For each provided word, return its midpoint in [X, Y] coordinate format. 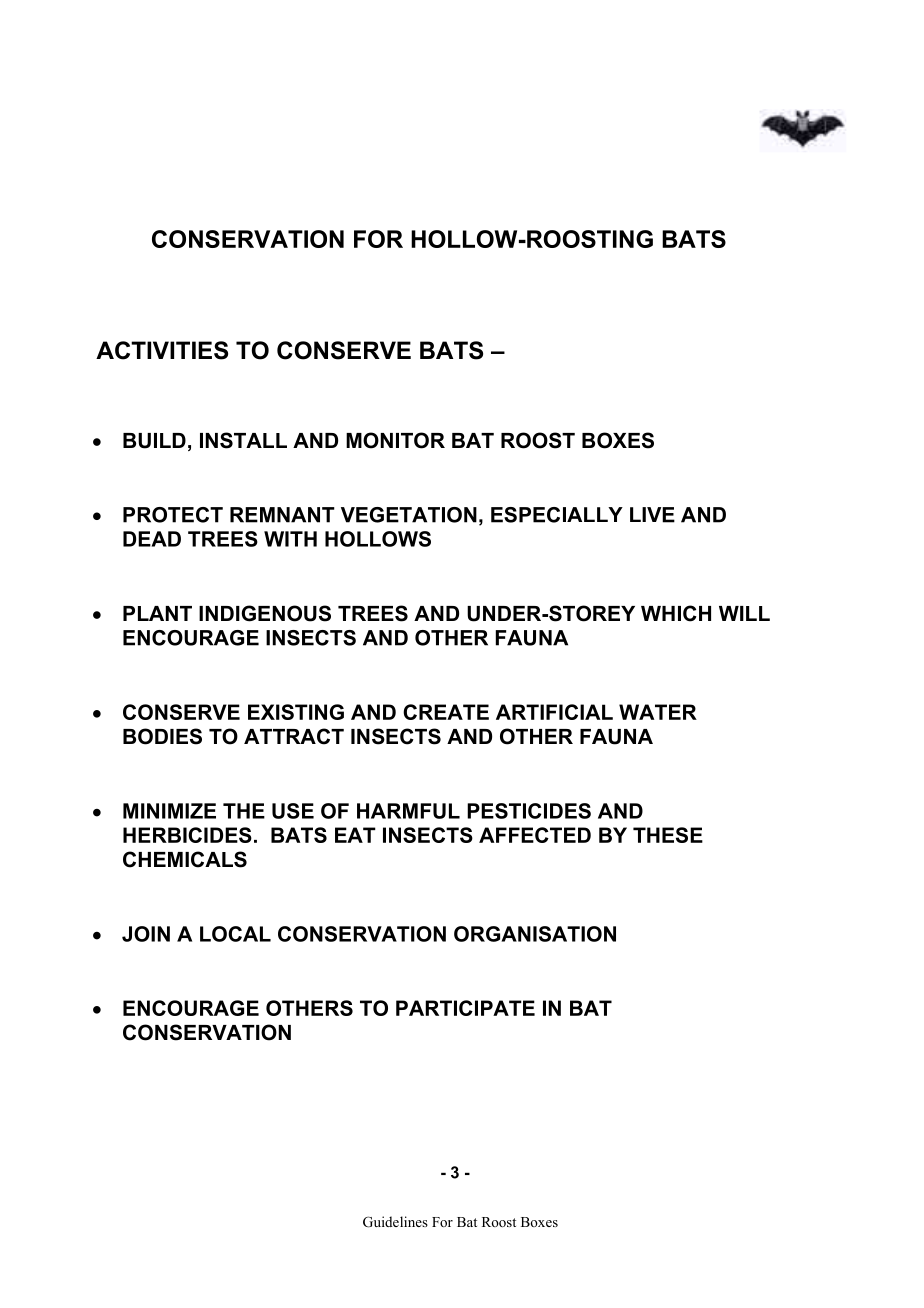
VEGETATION [409, 515]
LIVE [652, 515]
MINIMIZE [169, 811]
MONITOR [395, 440]
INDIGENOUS [265, 613]
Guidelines [395, 1222]
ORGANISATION [535, 934]
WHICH [676, 613]
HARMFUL [408, 811]
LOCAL [235, 934]
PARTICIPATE [465, 1008]
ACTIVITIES [162, 350]
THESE [668, 835]
